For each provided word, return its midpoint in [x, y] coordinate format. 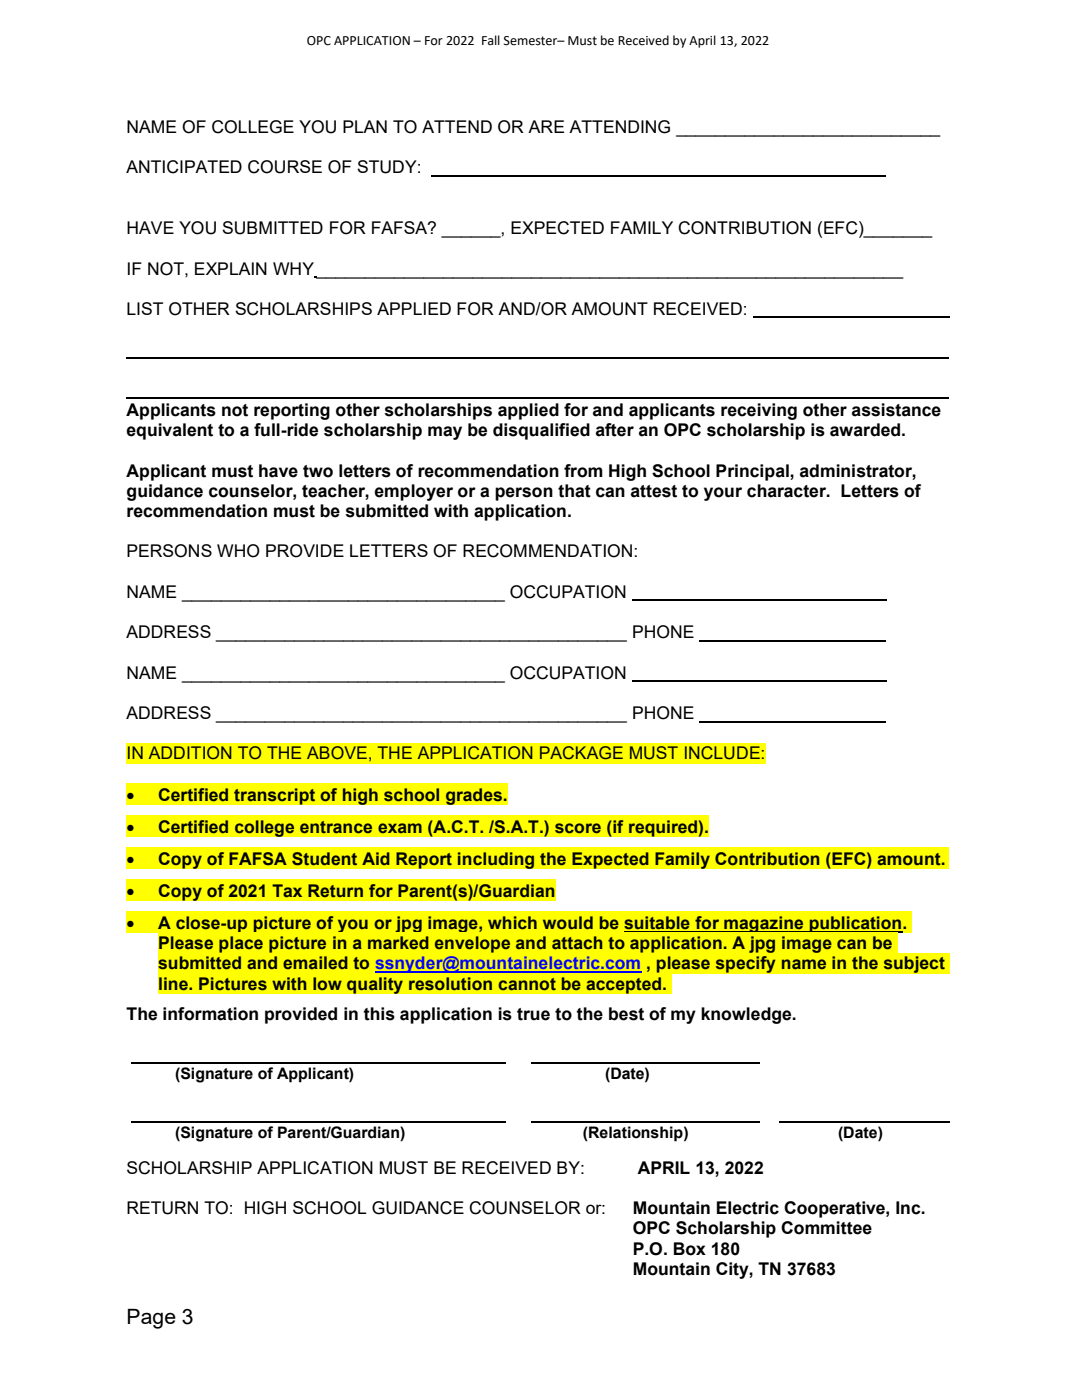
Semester [532, 41]
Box [690, 1249]
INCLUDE [722, 753]
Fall [491, 40]
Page [152, 1319]
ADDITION [190, 752]
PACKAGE [581, 753]
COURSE [285, 167]
